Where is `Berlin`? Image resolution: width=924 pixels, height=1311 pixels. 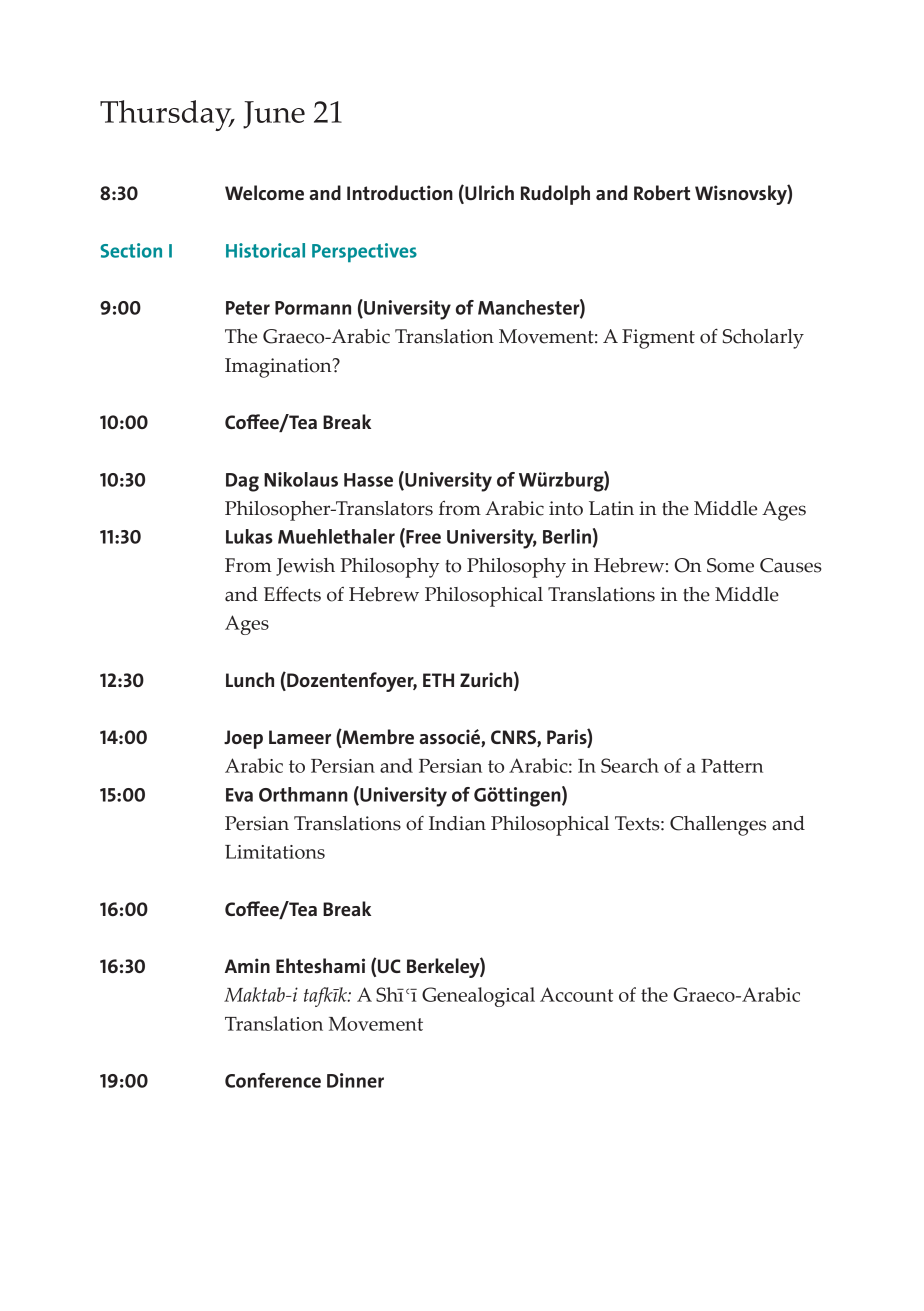 Berlin is located at coordinates (567, 536).
